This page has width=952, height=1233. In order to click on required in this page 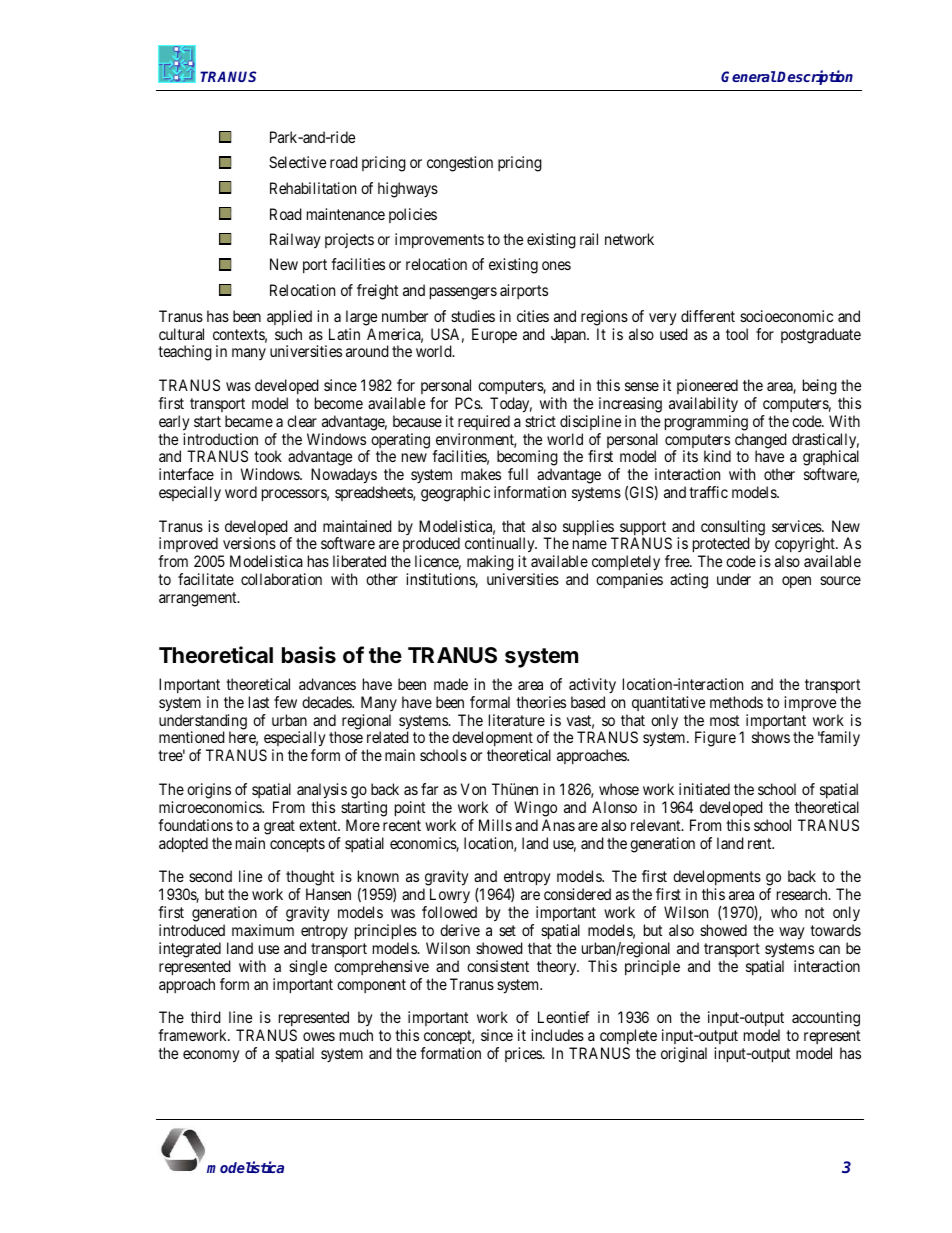, I will do `click(484, 422)`.
